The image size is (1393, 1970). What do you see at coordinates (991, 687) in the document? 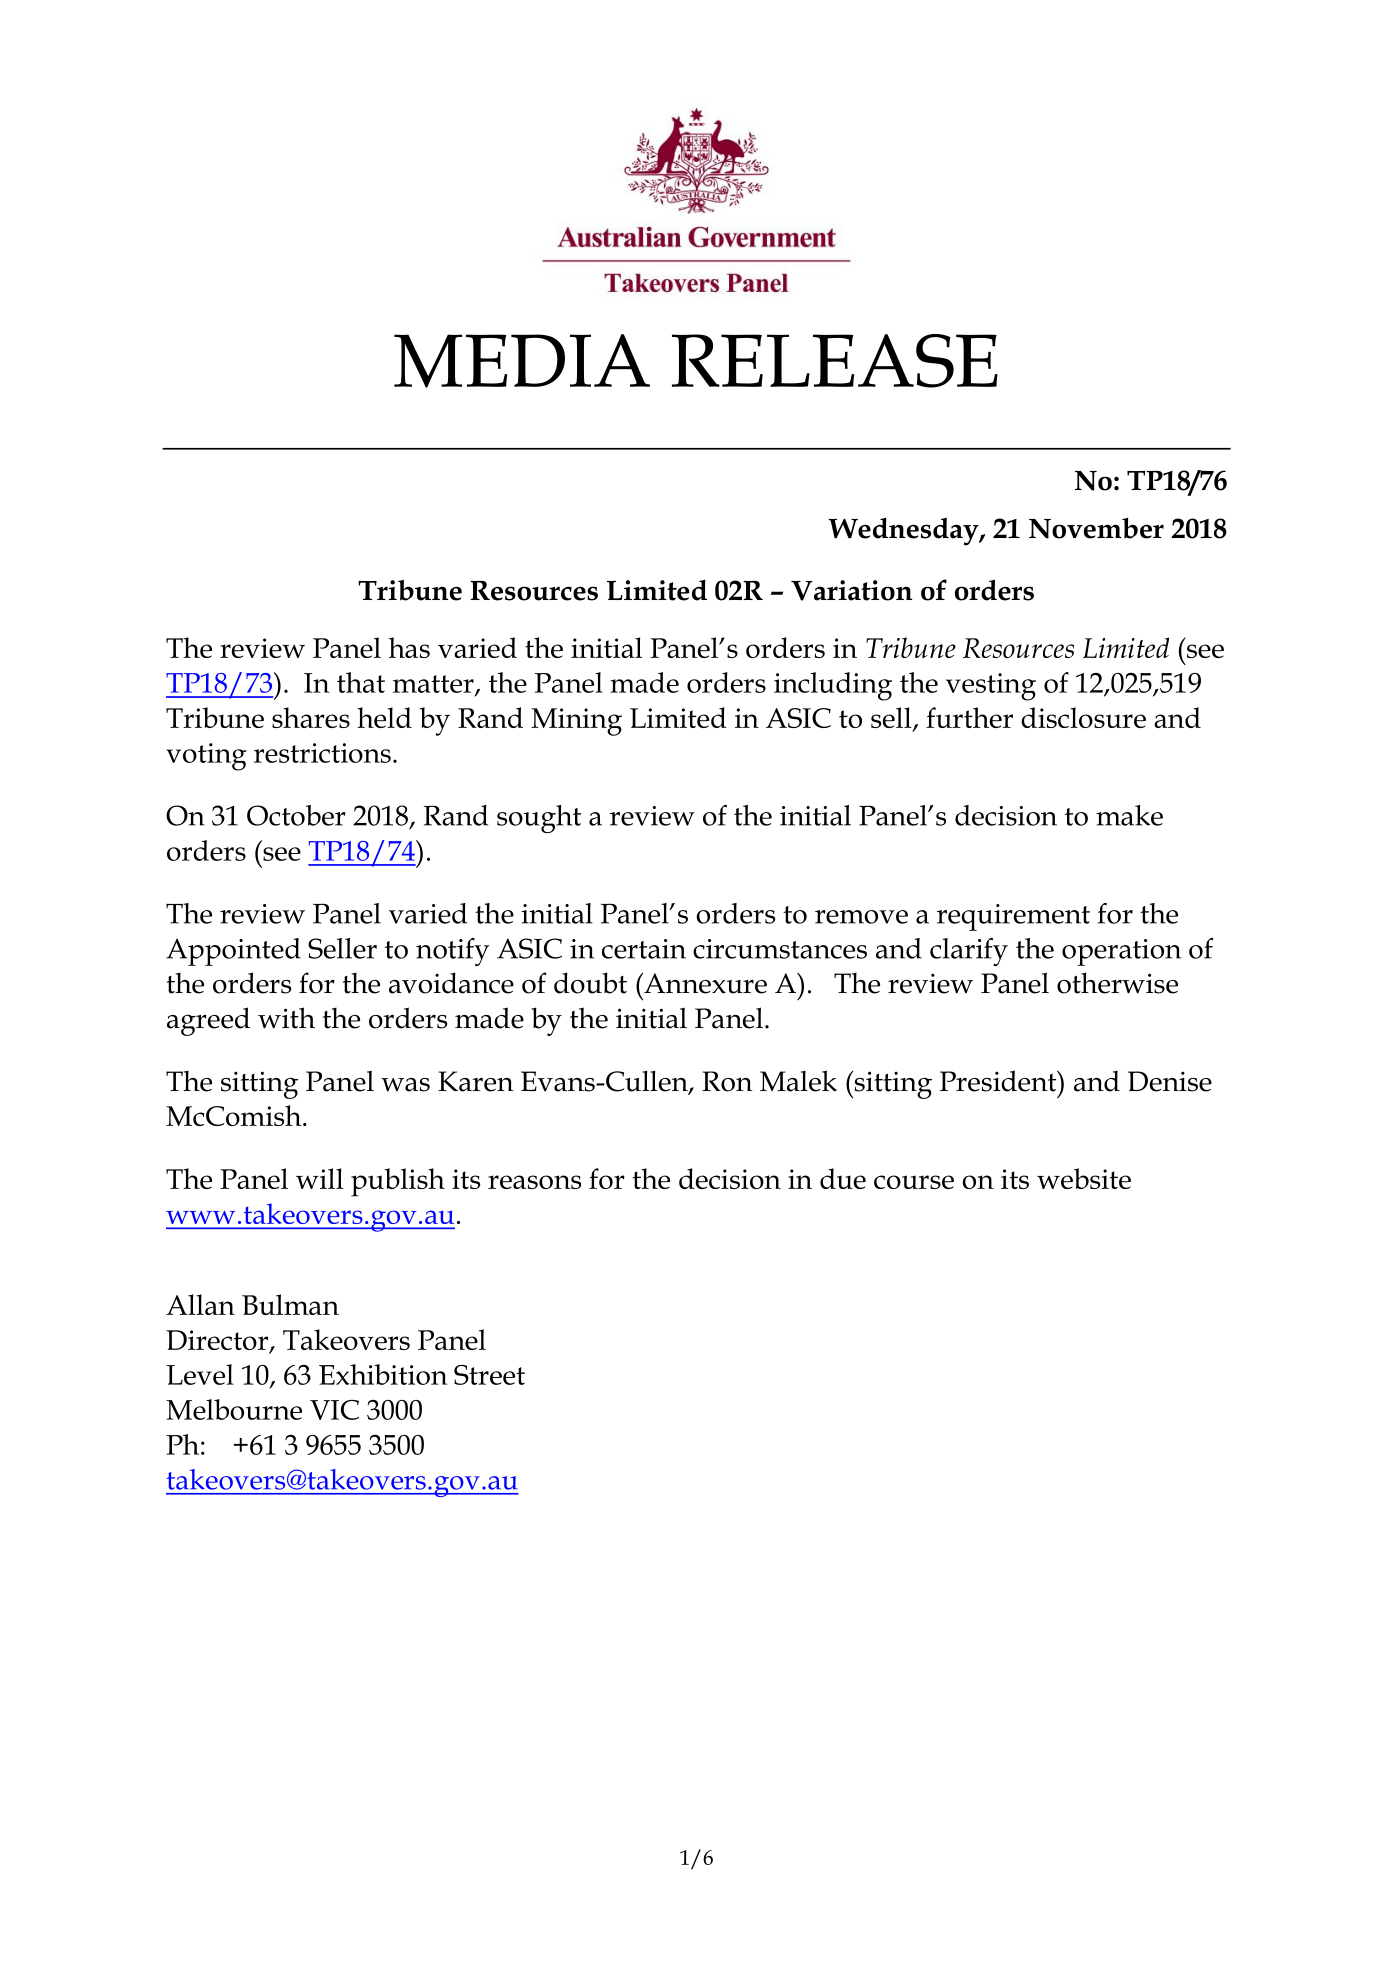
I see `vesting` at bounding box center [991, 687].
